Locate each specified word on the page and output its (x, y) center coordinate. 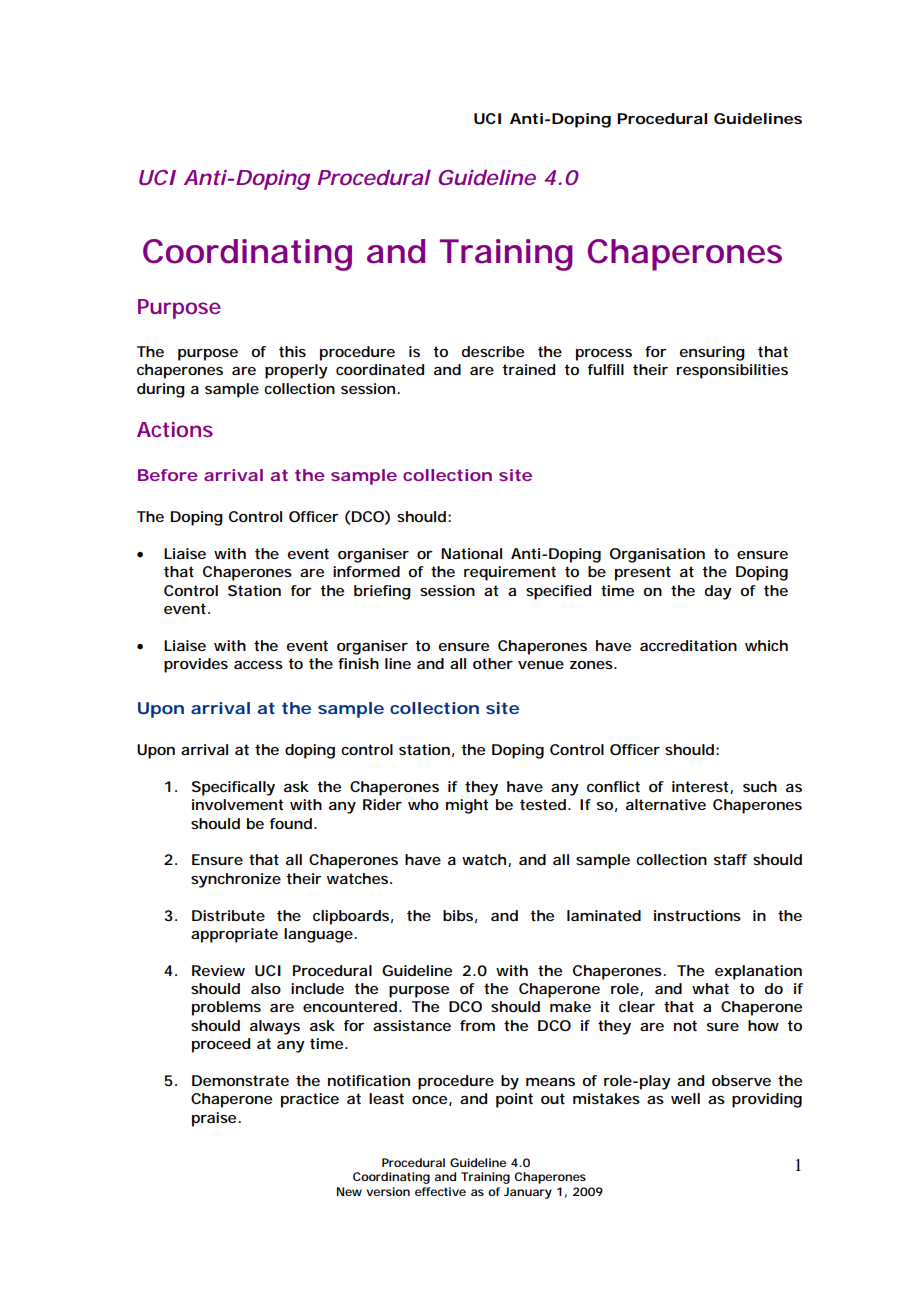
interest (701, 787)
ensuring (712, 353)
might (467, 806)
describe (493, 351)
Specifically (233, 788)
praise (214, 1119)
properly (296, 371)
